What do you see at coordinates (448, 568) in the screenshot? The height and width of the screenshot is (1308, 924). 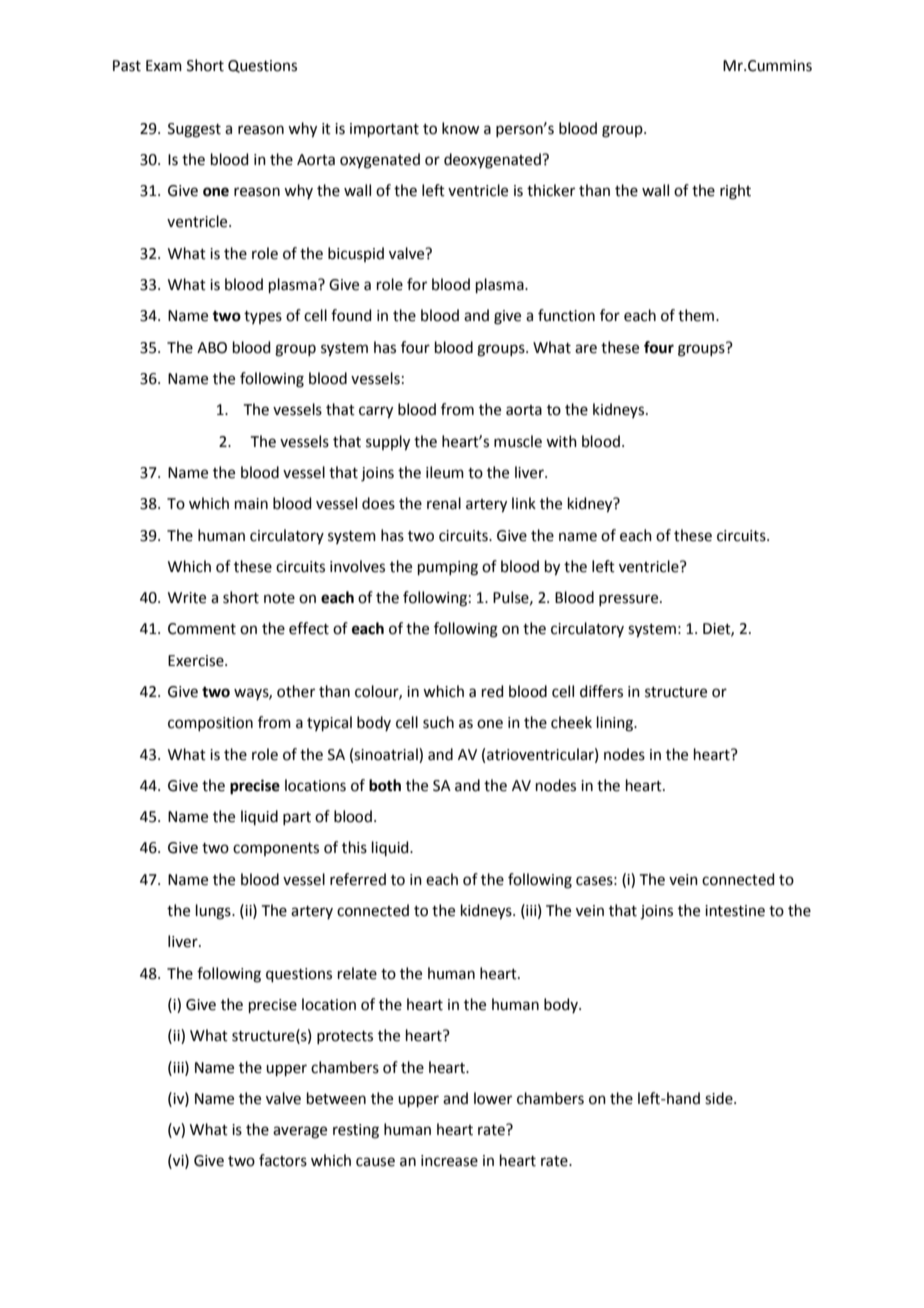 I see `pumping` at bounding box center [448, 568].
